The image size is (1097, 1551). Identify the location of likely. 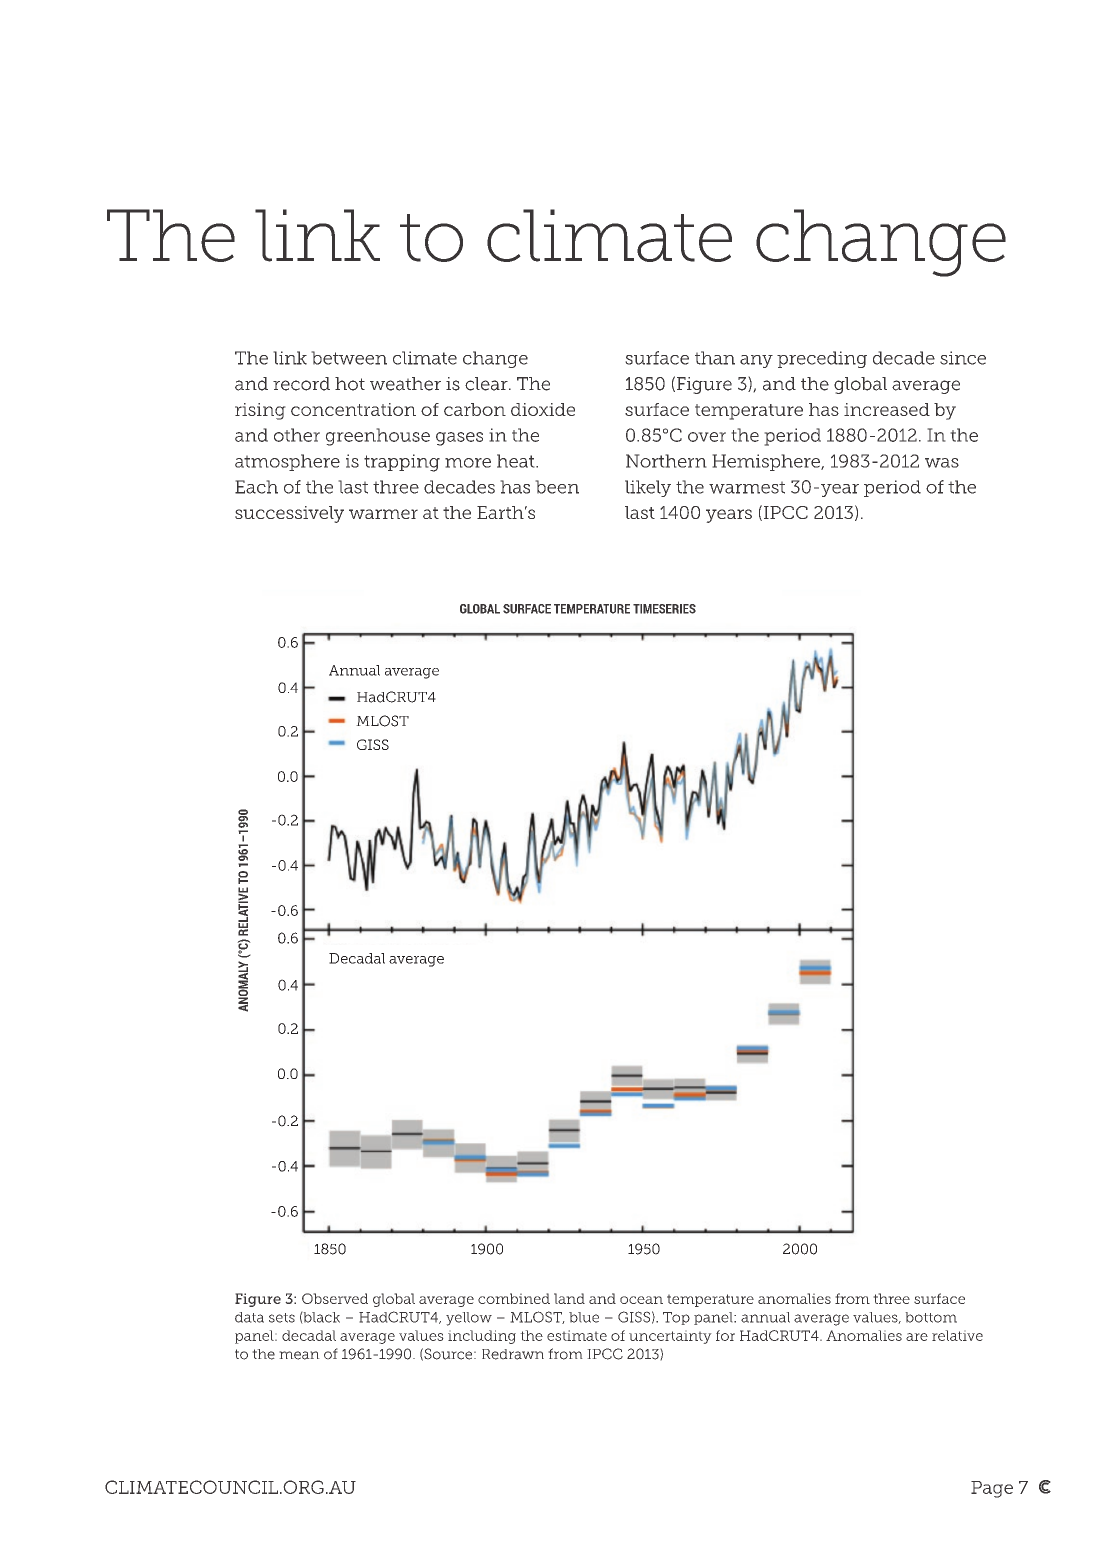
(648, 488).
